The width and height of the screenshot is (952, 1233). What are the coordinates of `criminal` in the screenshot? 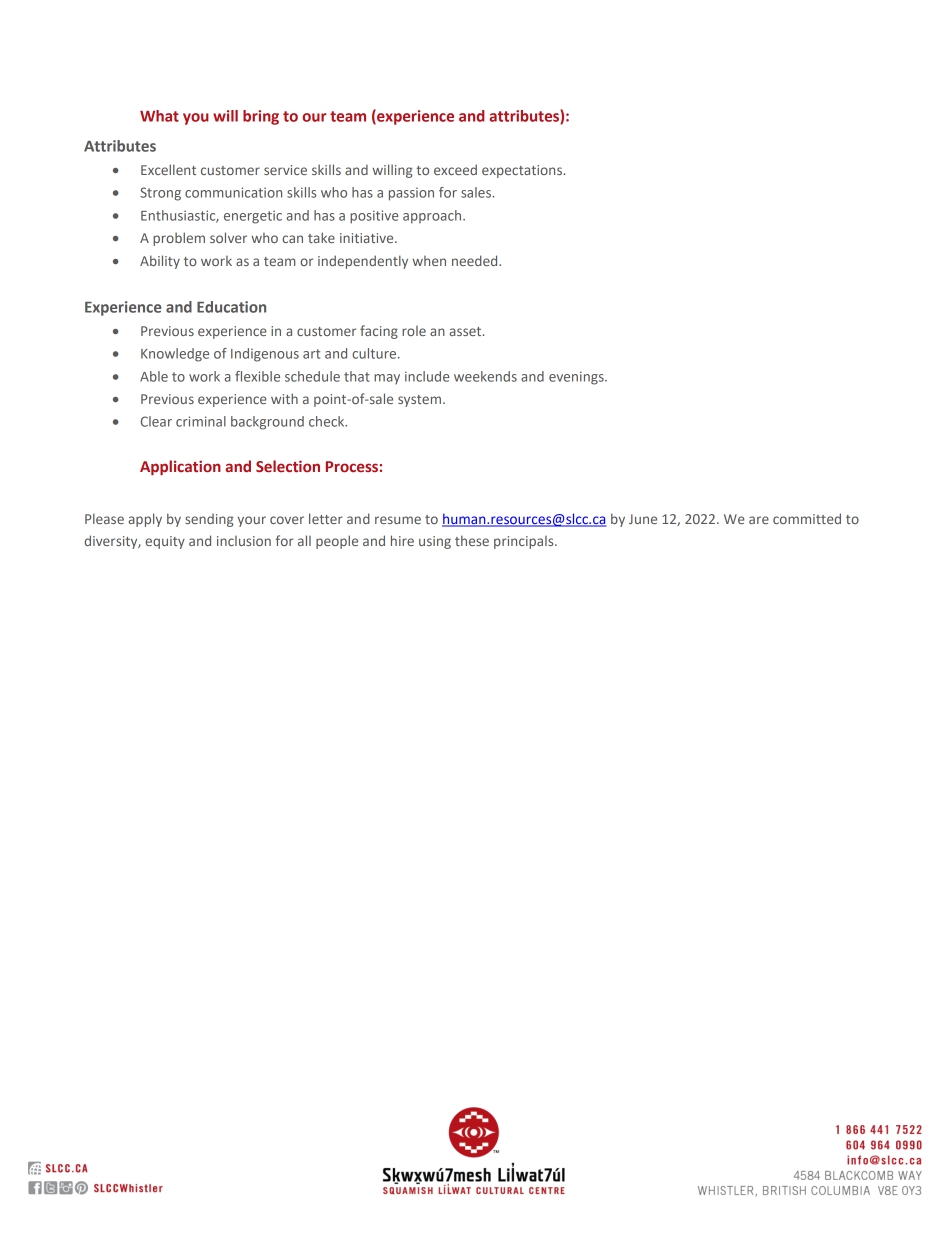 It's located at (201, 421).
